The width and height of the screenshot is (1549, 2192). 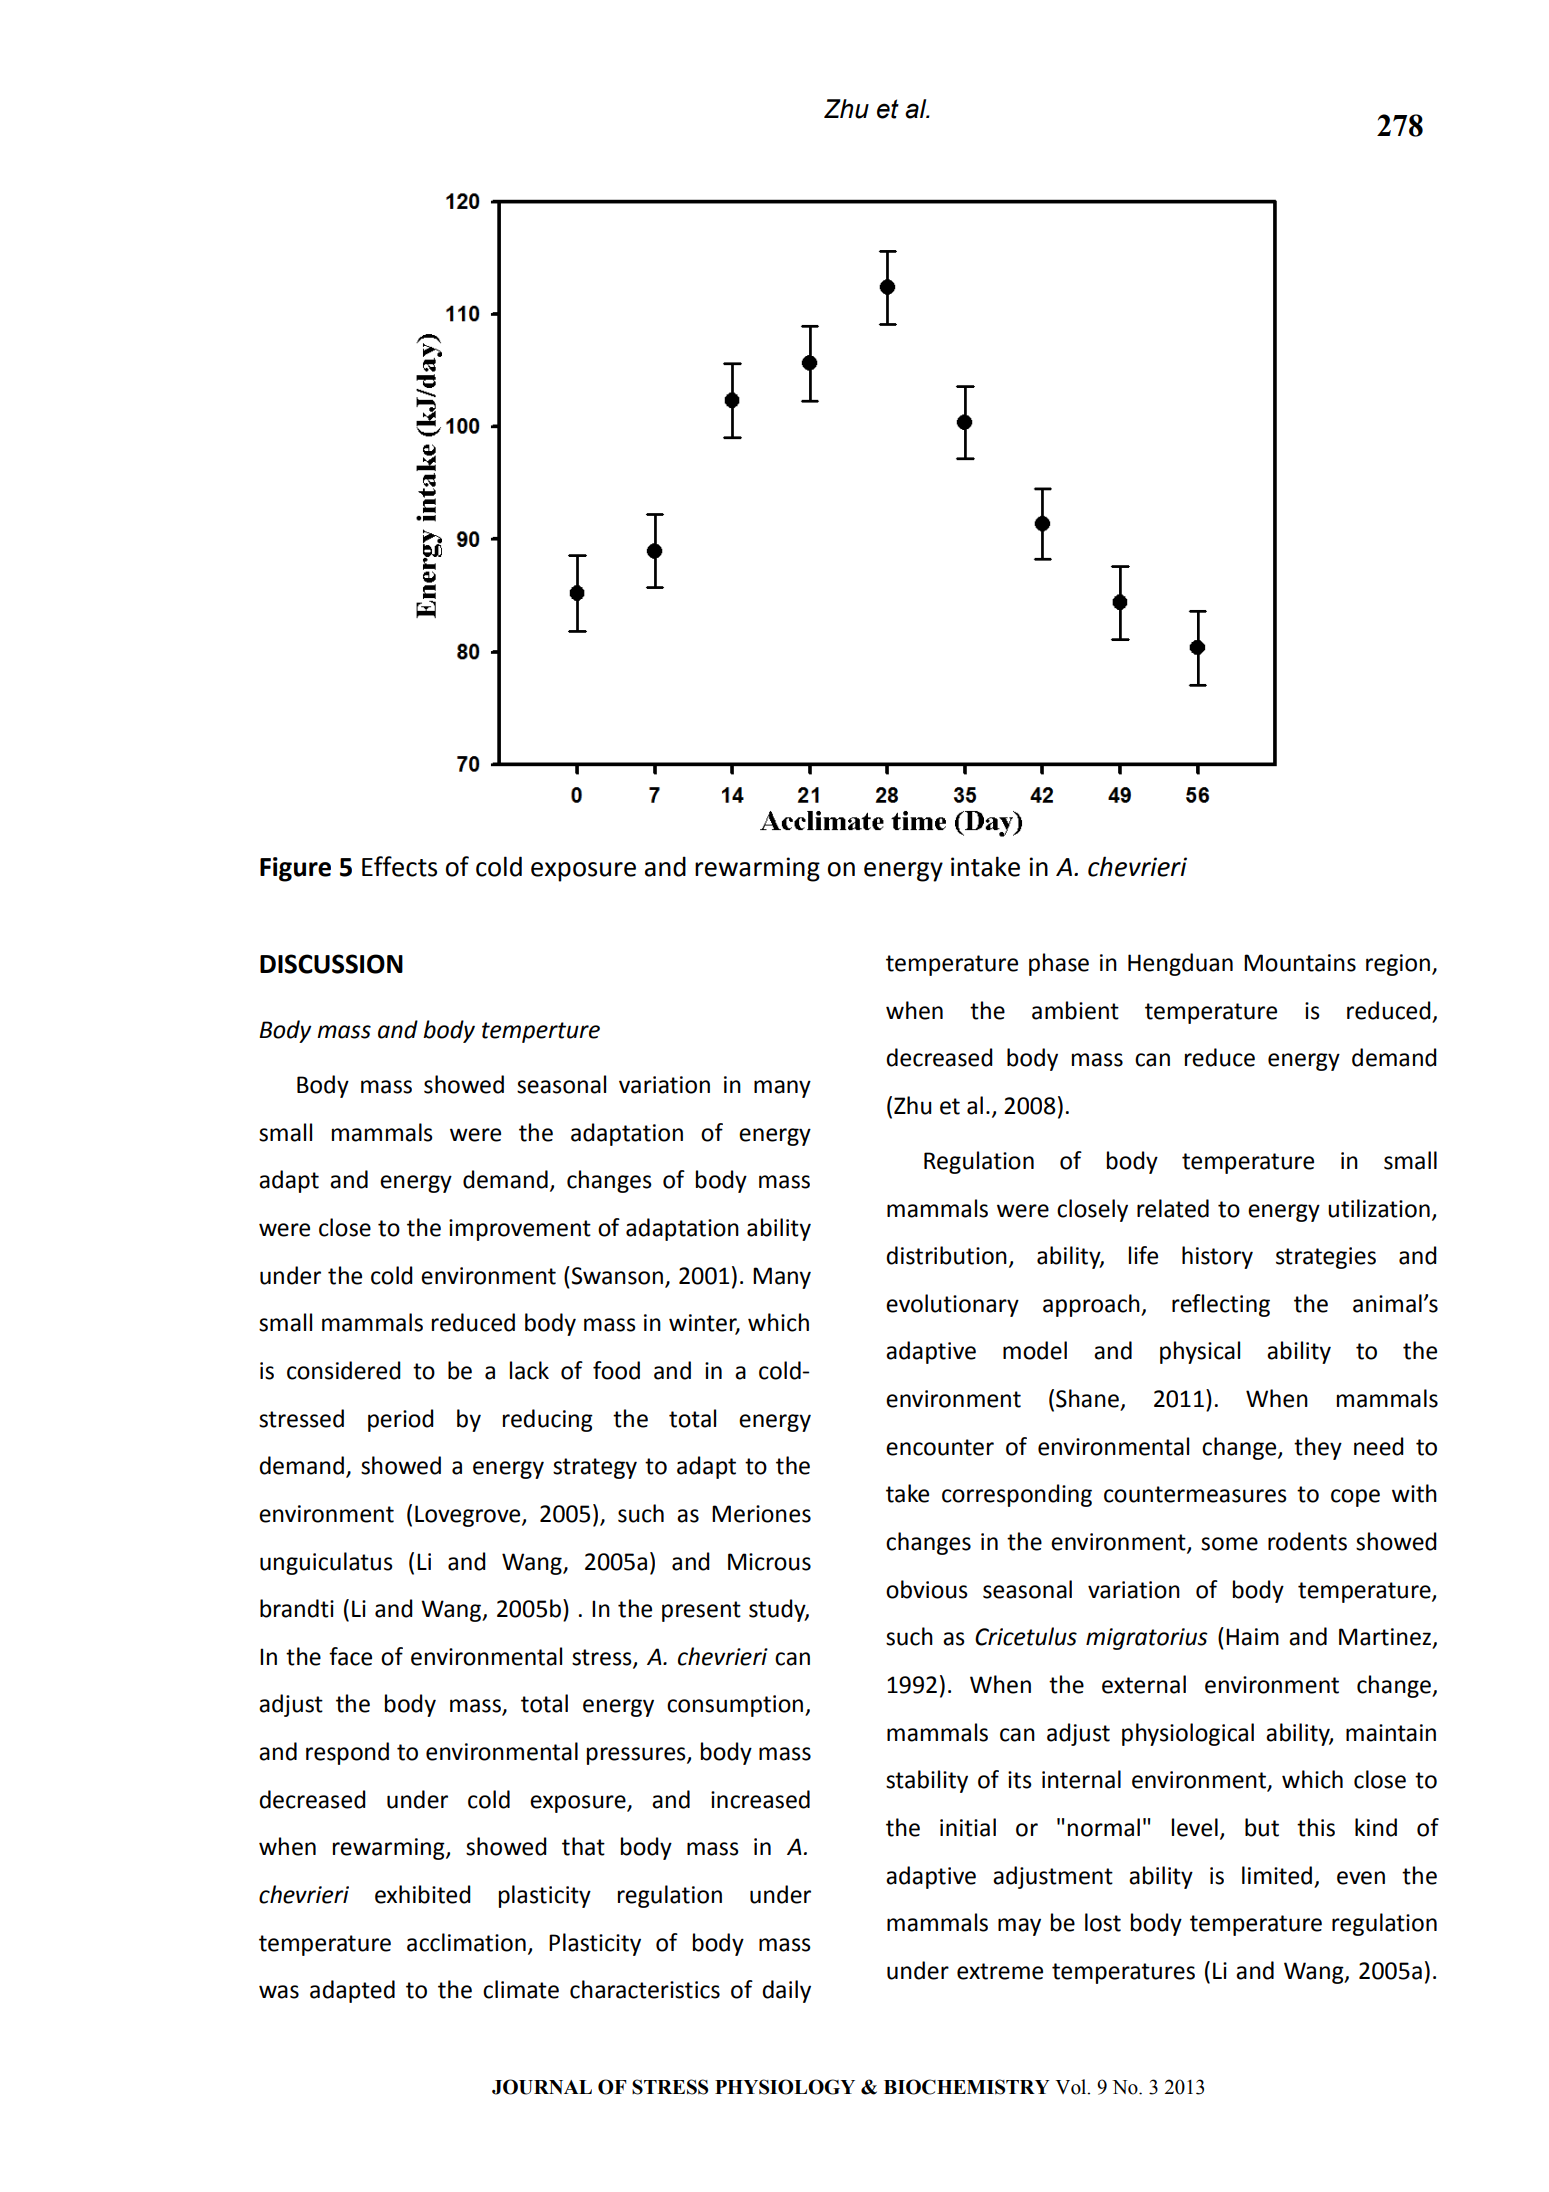 What do you see at coordinates (542, 2087) in the screenshot?
I see `JOURNAL` at bounding box center [542, 2087].
